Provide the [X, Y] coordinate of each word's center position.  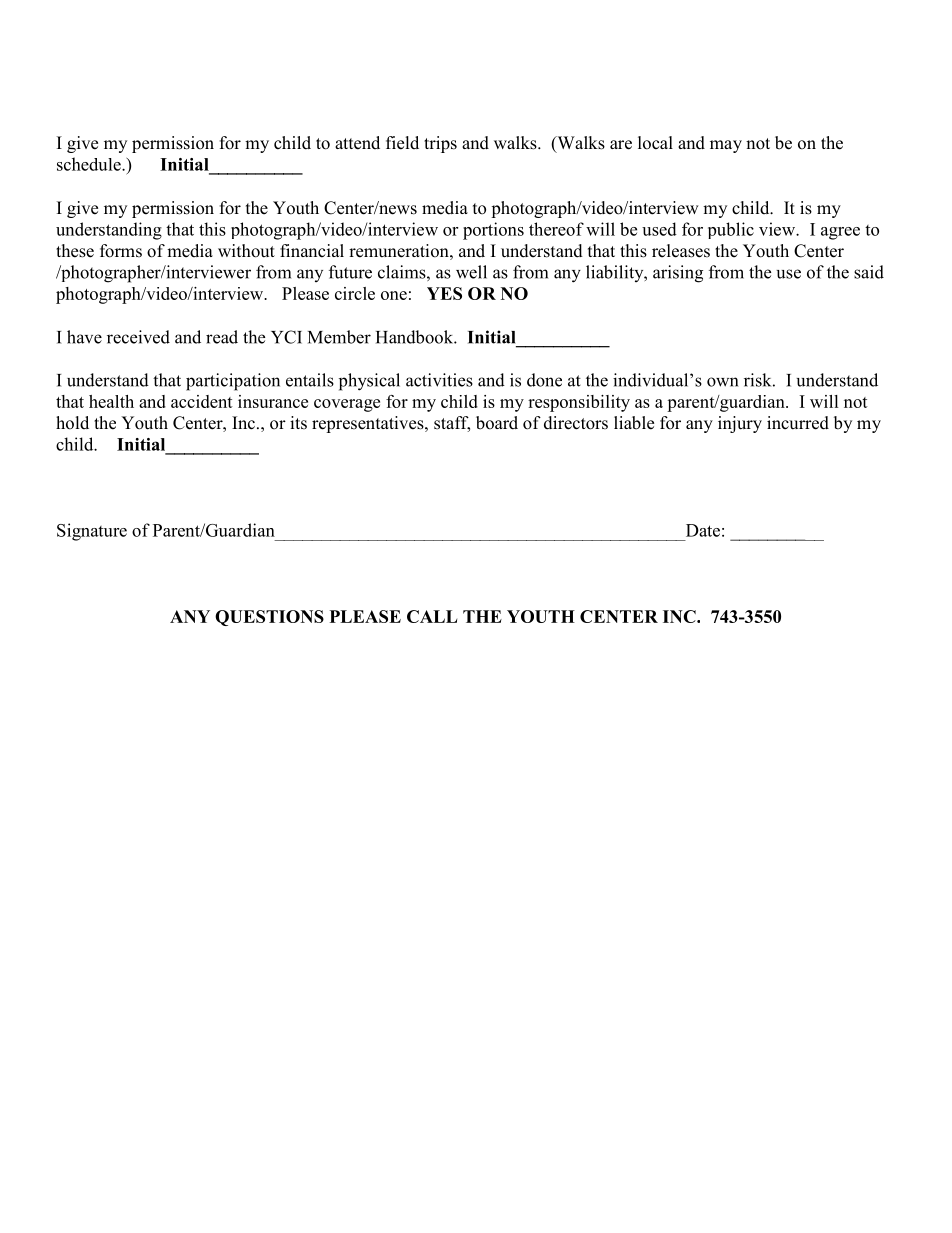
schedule [90, 164]
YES [444, 293]
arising [678, 274]
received [138, 337]
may [726, 146]
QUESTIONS [269, 618]
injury [740, 424]
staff [452, 424]
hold [72, 423]
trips [440, 144]
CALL [432, 616]
